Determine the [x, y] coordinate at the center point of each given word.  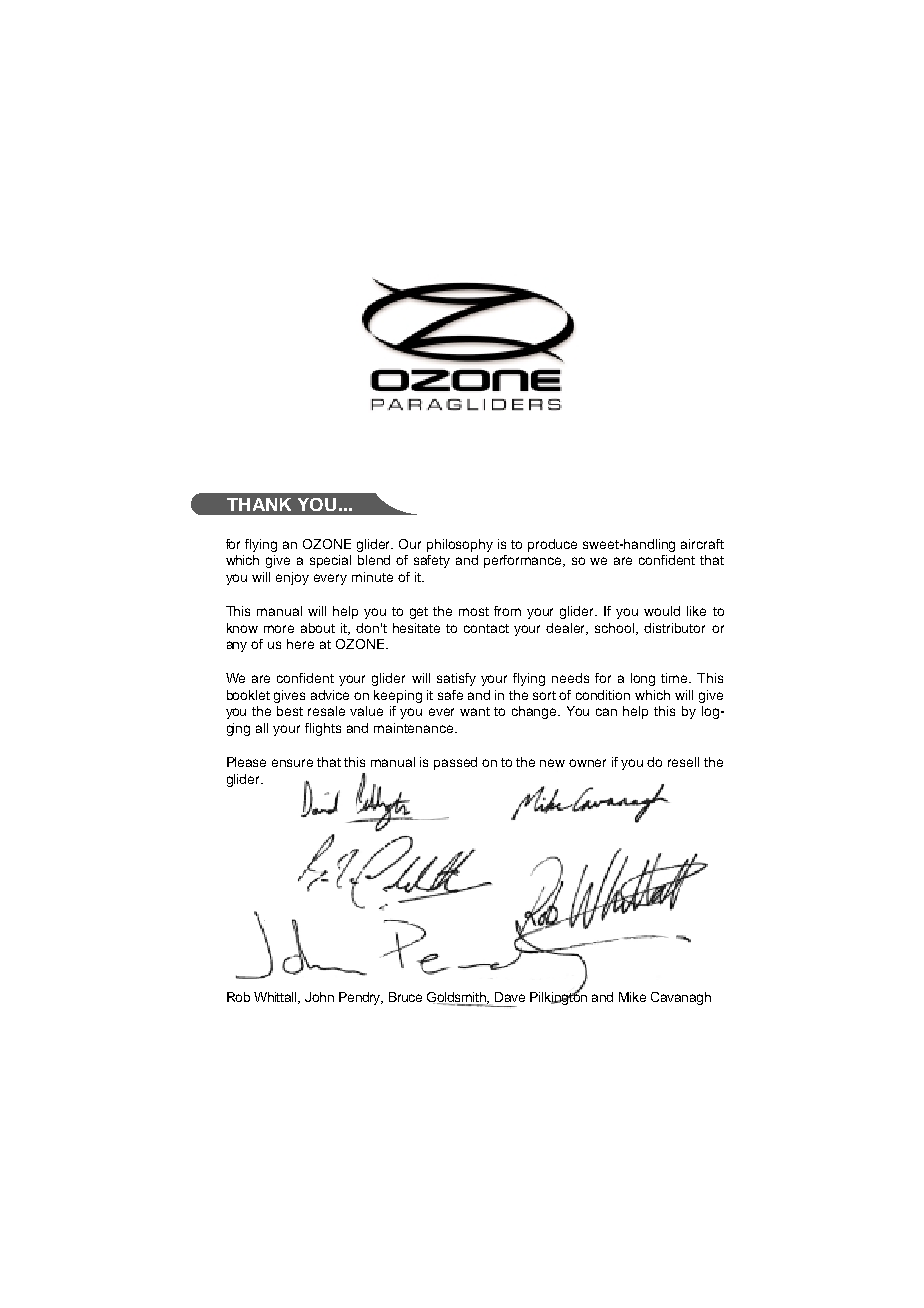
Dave [510, 997]
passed [455, 763]
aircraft [702, 544]
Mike [632, 997]
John [319, 997]
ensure [292, 763]
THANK [259, 504]
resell [683, 762]
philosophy [460, 545]
